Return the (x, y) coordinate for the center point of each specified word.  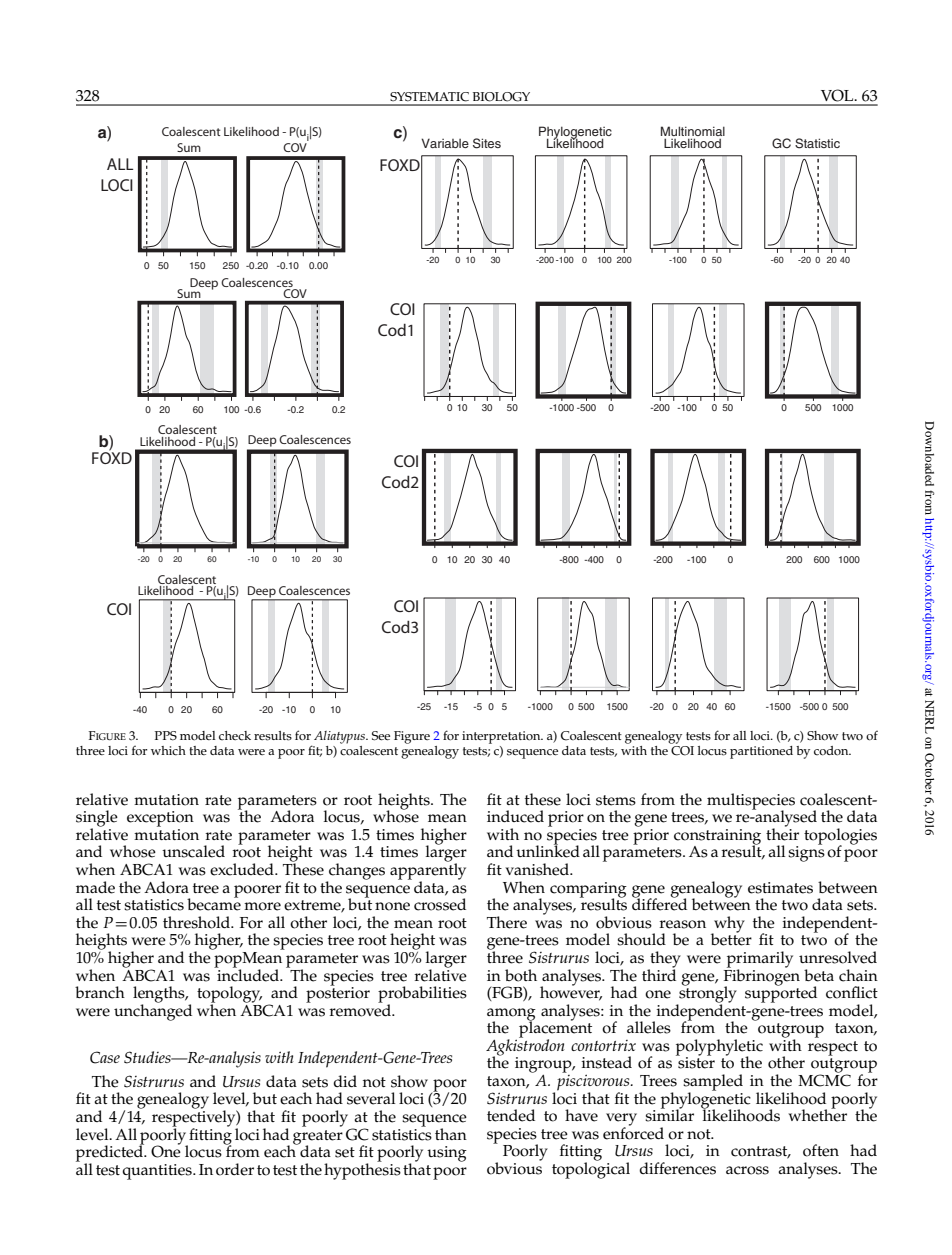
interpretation (502, 737)
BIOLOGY (501, 97)
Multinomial (693, 132)
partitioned (761, 752)
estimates (780, 888)
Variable (445, 143)
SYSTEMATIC (429, 97)
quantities (158, 1172)
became (214, 903)
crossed (440, 904)
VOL (838, 95)
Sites (487, 143)
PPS (166, 736)
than (451, 1134)
